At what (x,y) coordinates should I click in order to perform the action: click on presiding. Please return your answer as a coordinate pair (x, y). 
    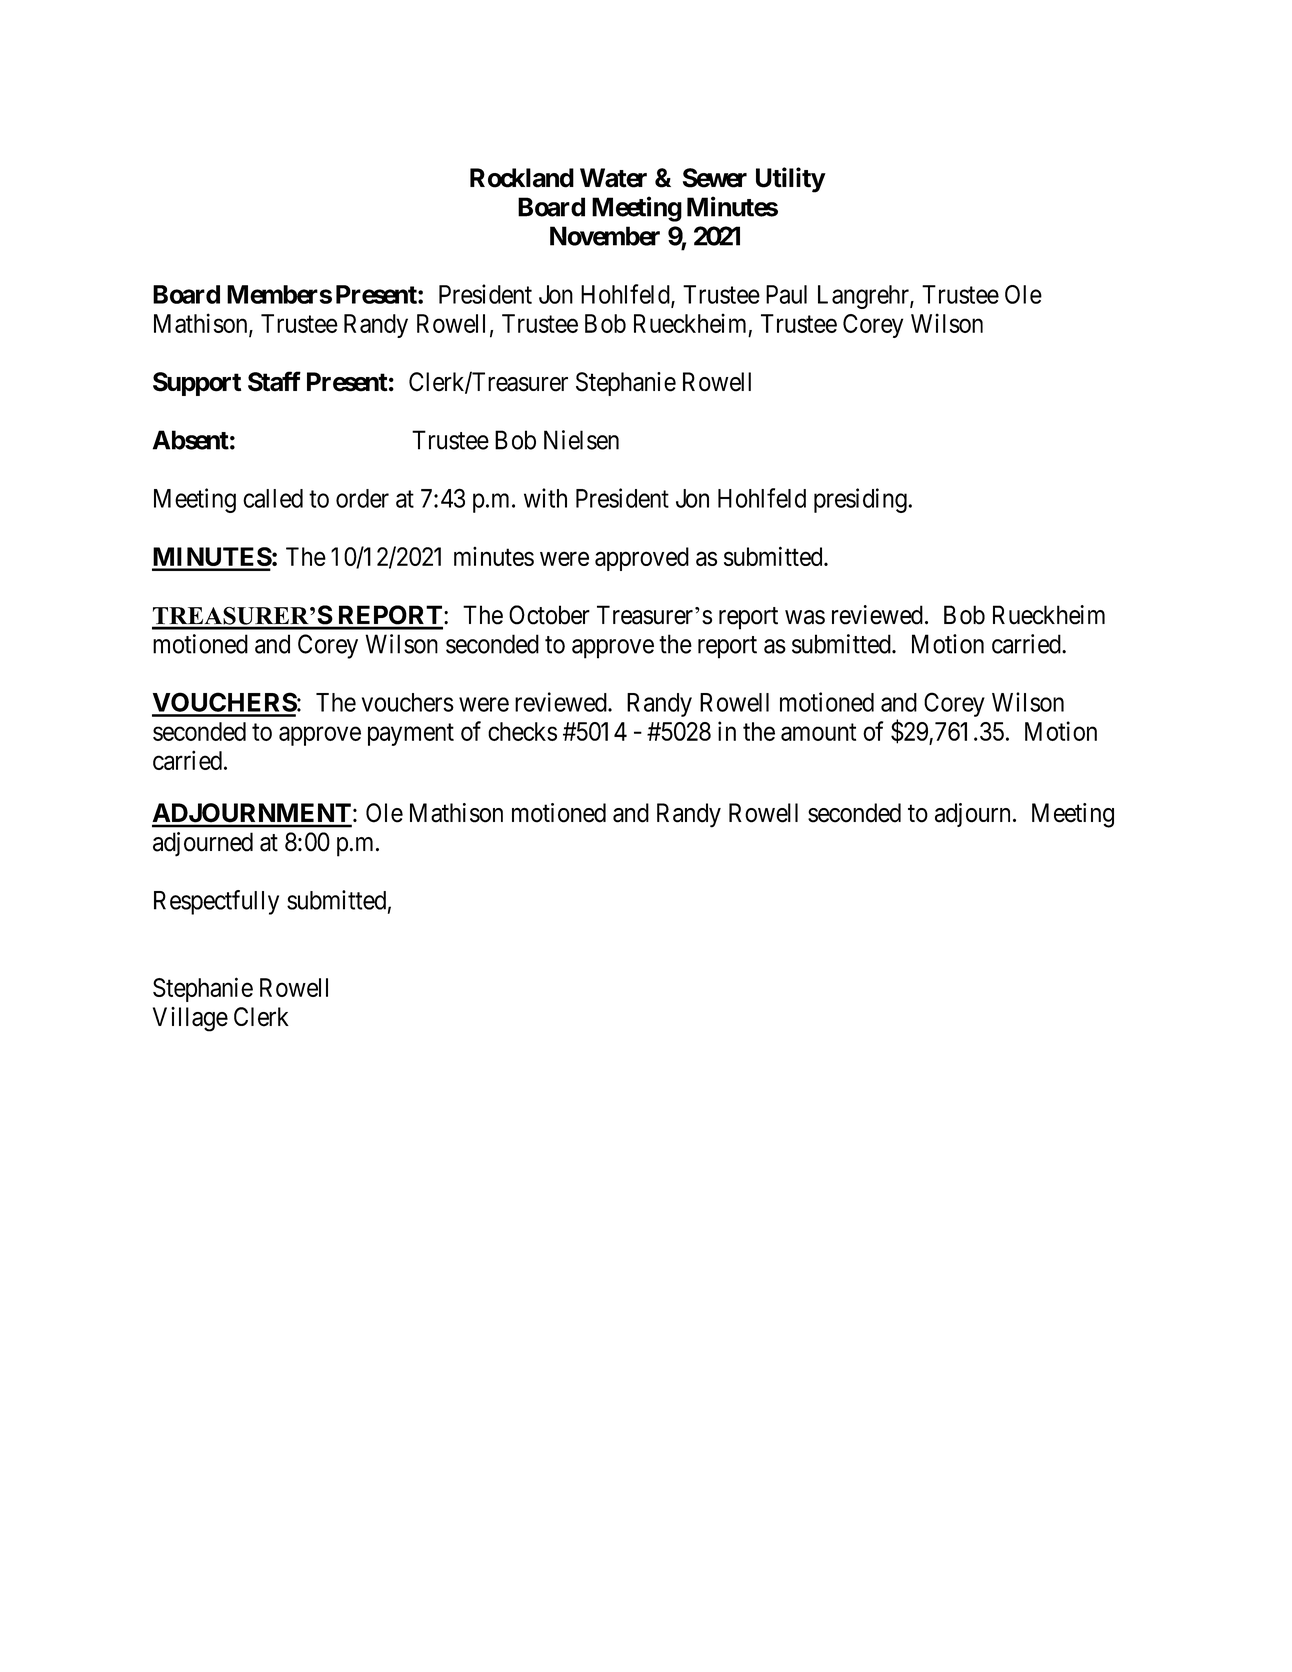
    Looking at the image, I should click on (860, 500).
